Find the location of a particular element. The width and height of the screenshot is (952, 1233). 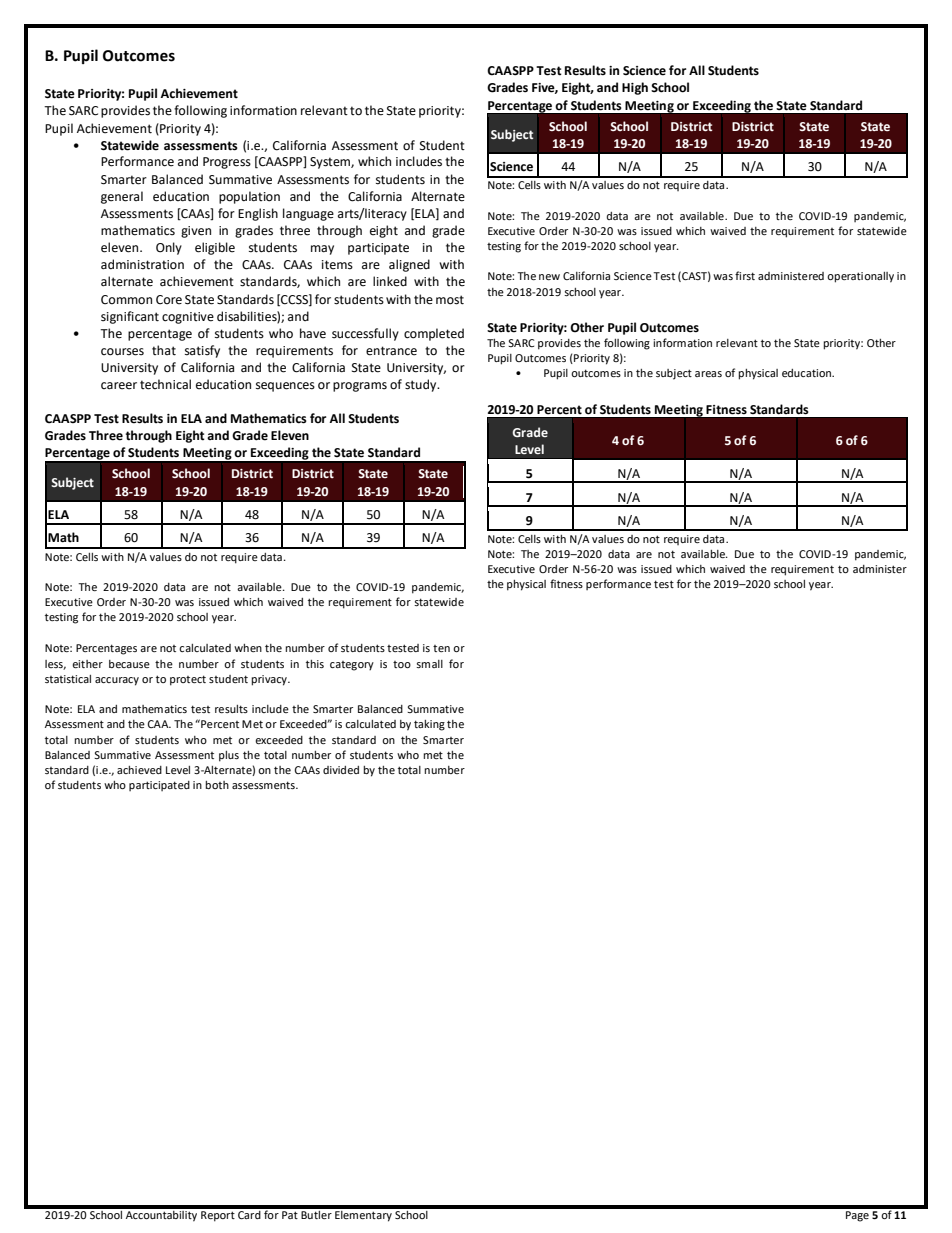

areas is located at coordinates (708, 374).
